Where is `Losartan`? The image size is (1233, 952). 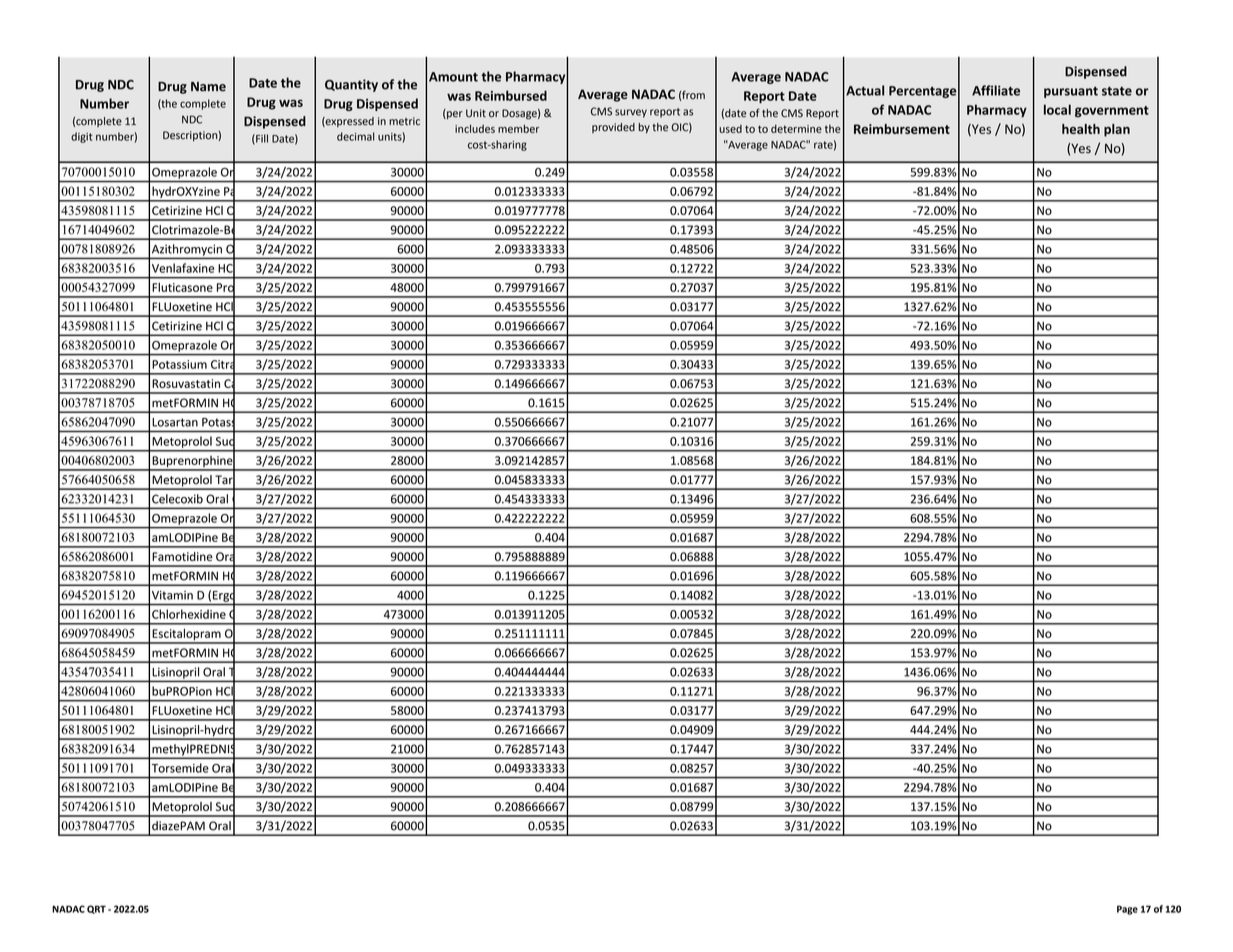 Losartan is located at coordinates (175, 422).
